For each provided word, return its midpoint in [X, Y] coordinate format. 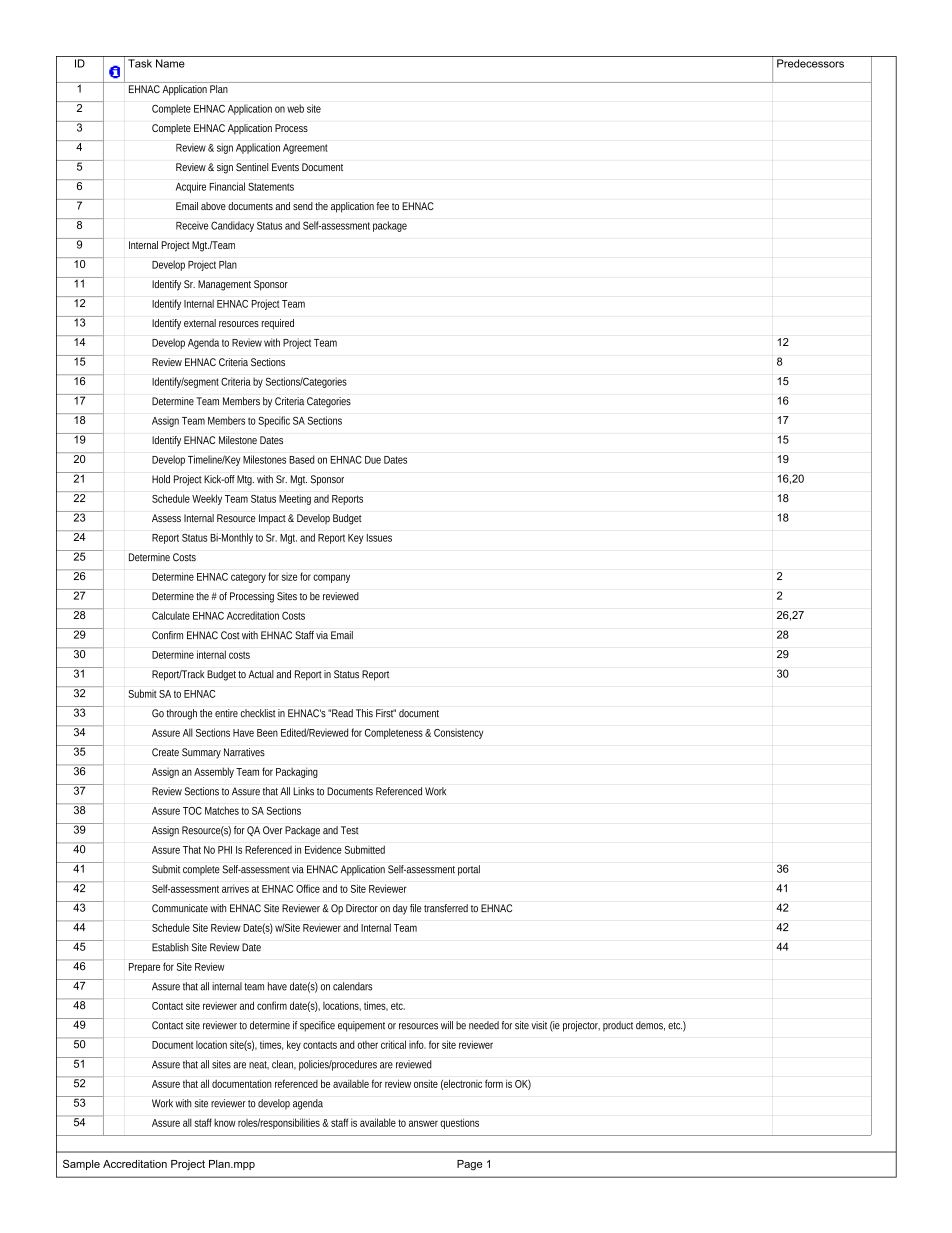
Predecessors [810, 63]
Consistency [458, 733]
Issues [379, 538]
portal [469, 870]
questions [459, 1123]
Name [170, 63]
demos [650, 1026]
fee [383, 206]
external [200, 323]
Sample [81, 1165]
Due [373, 460]
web [295, 108]
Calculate [171, 615]
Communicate [181, 908]
